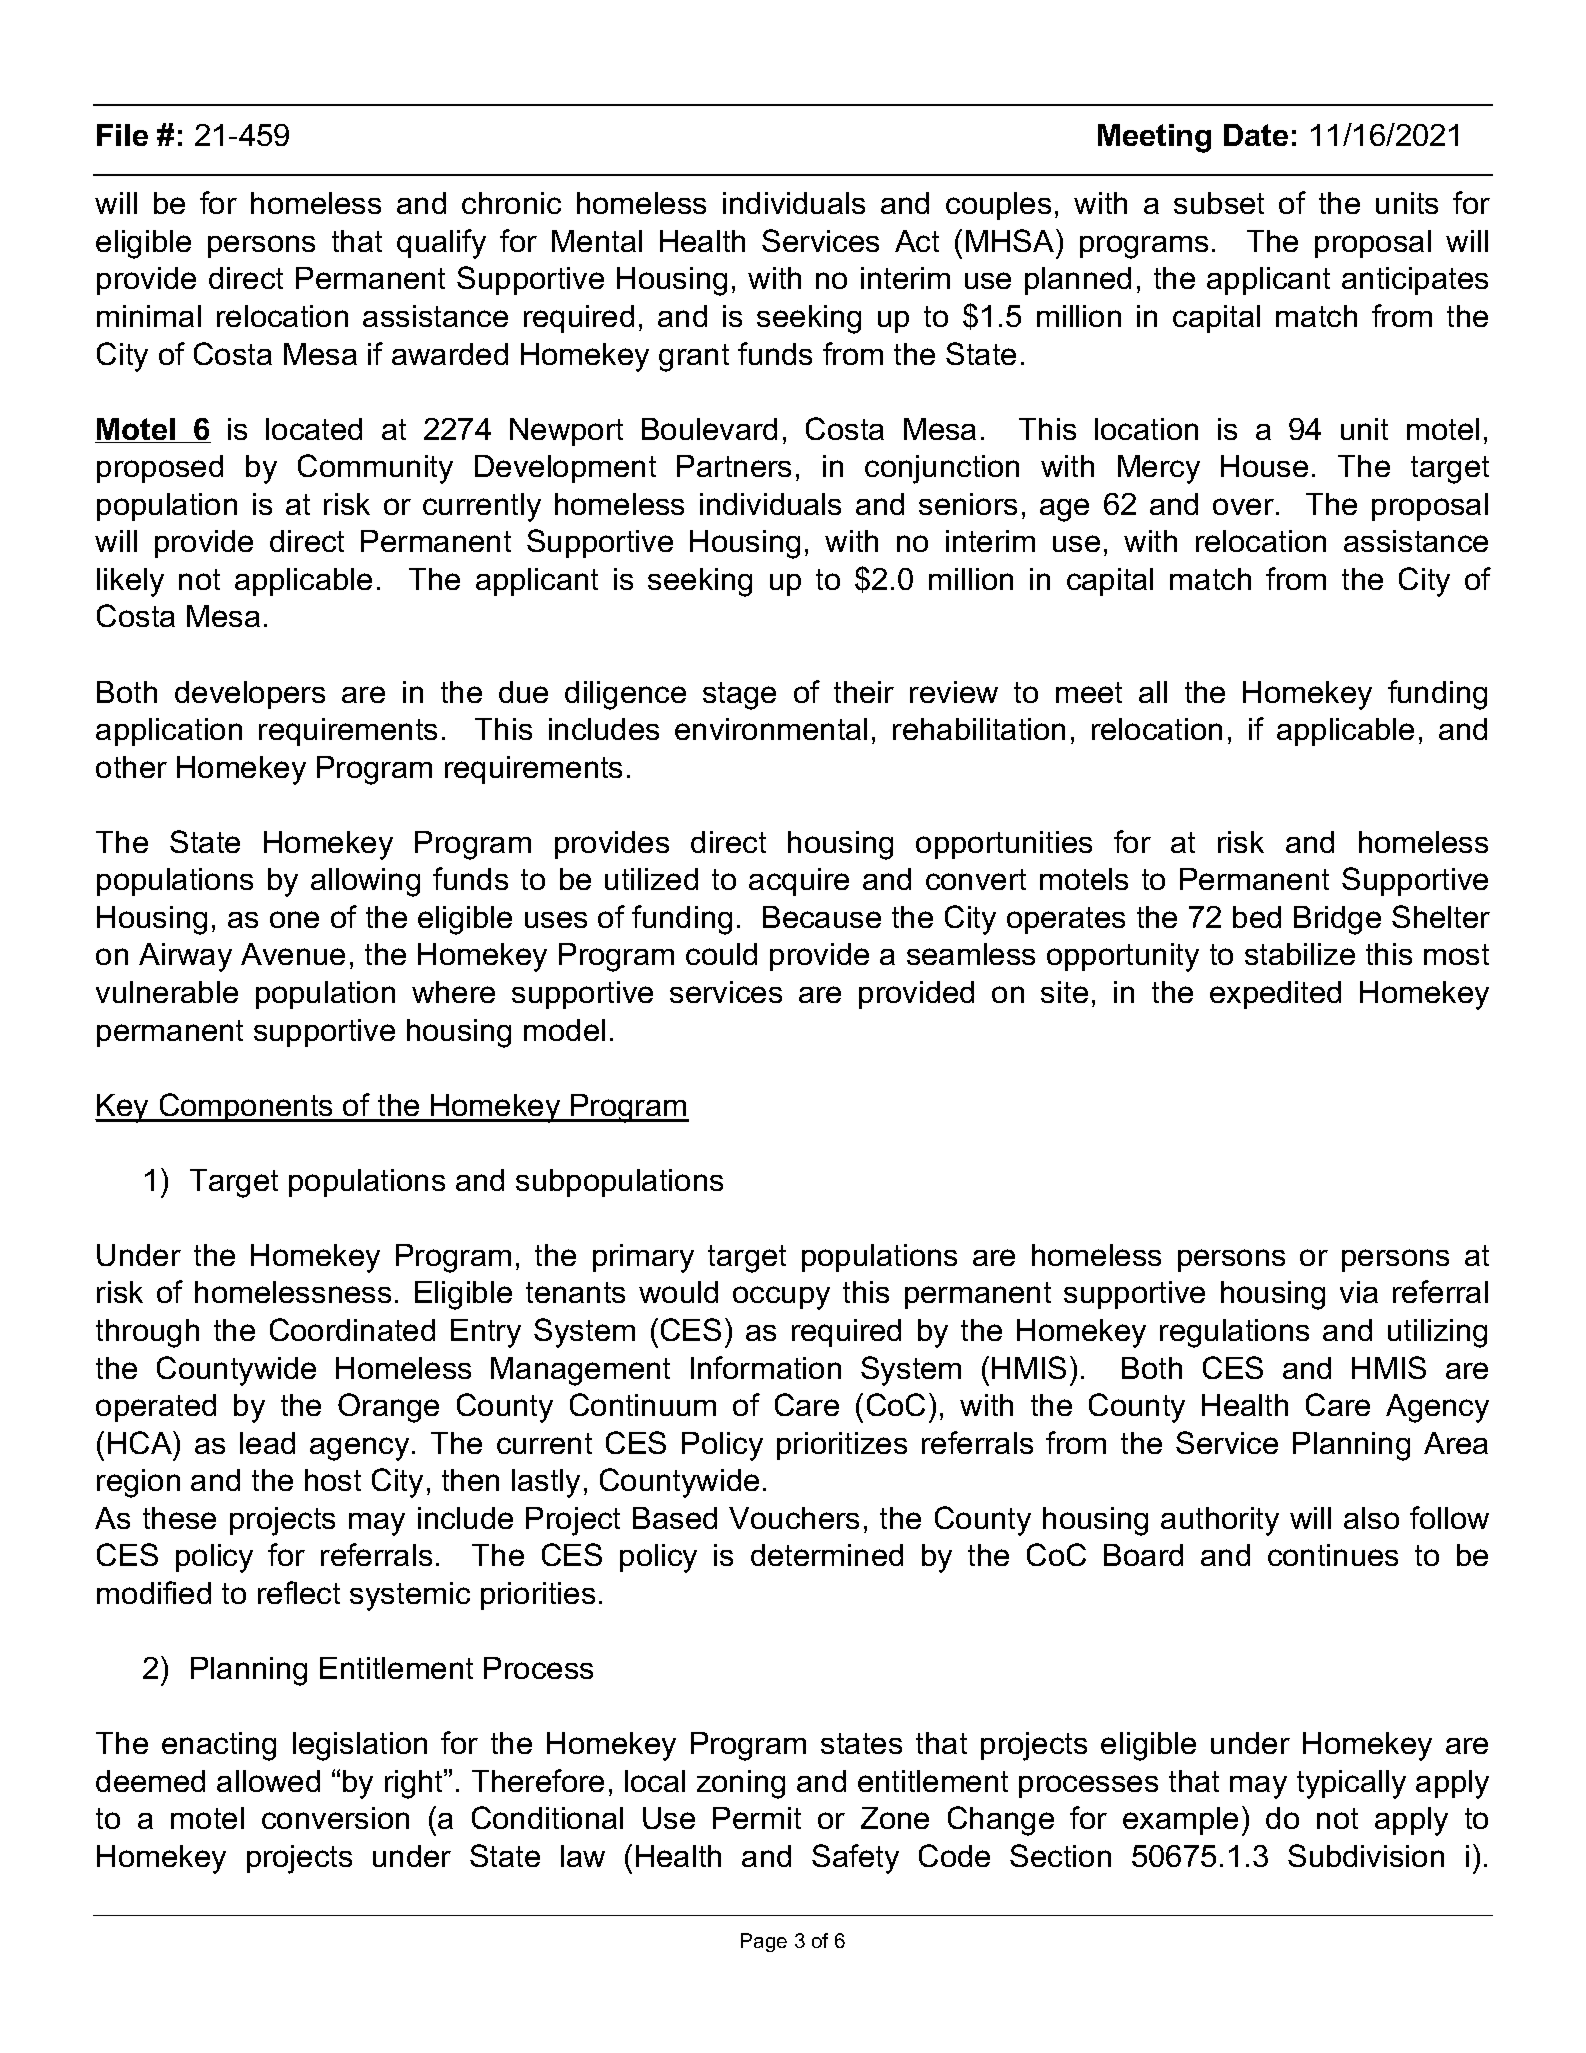 The height and width of the screenshot is (2053, 1586). Describe the element at coordinates (250, 695) in the screenshot. I see `developers` at that location.
